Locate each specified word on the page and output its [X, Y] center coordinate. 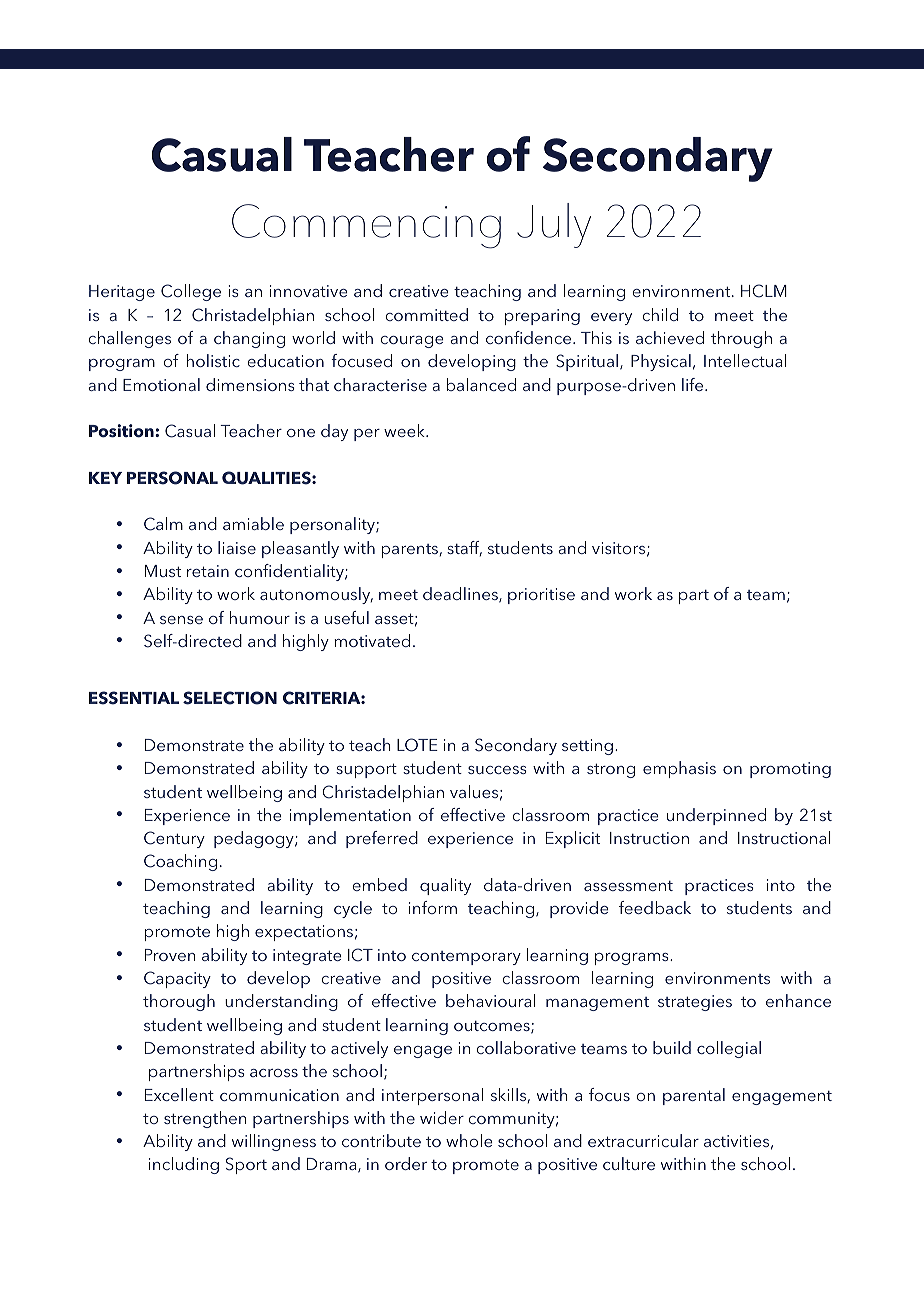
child [660, 314]
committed [426, 314]
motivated [372, 640]
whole [469, 1140]
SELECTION [230, 698]
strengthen [205, 1119]
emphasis [679, 769]
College [191, 292]
